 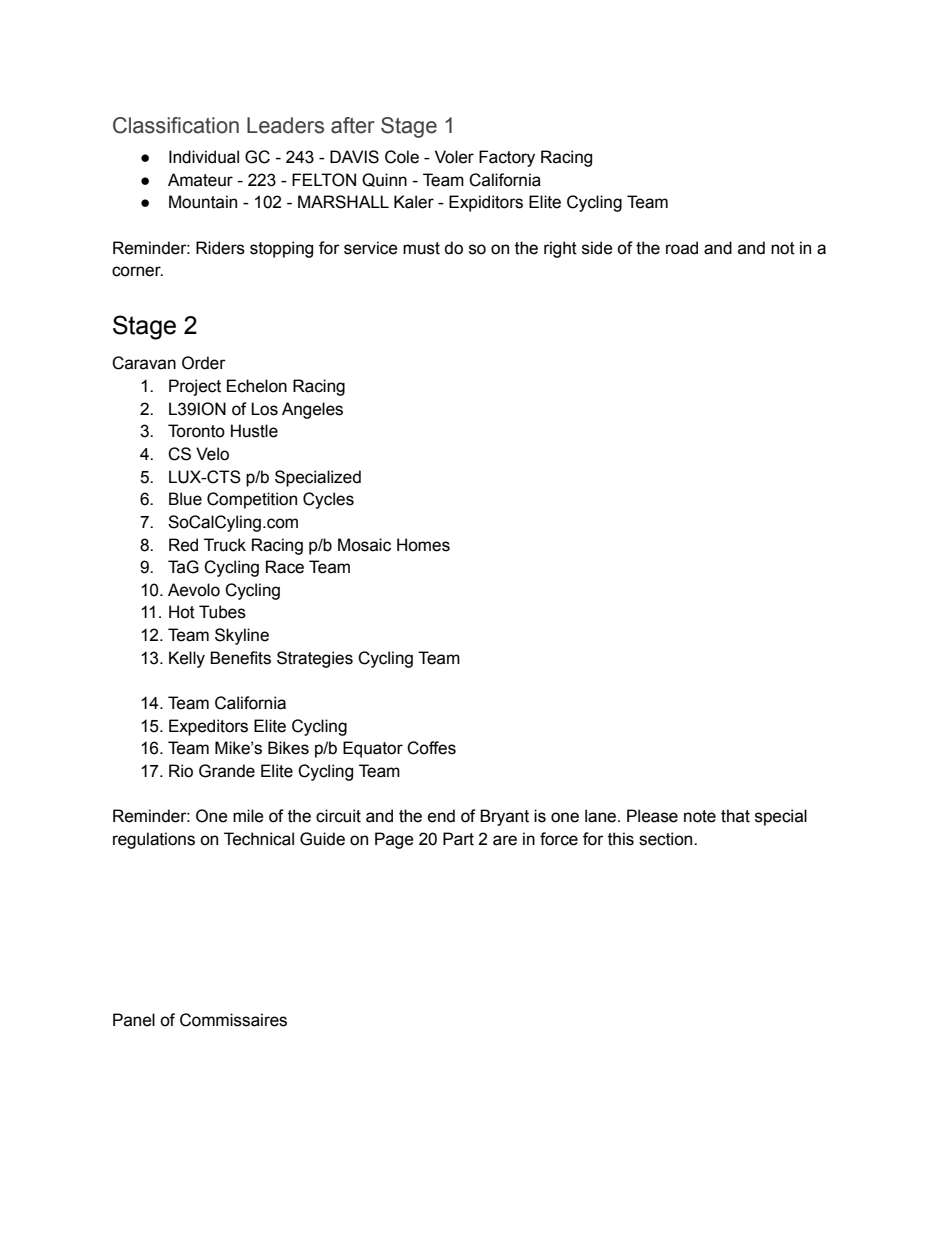 What do you see at coordinates (402, 157) in the screenshot?
I see `Cole` at bounding box center [402, 157].
